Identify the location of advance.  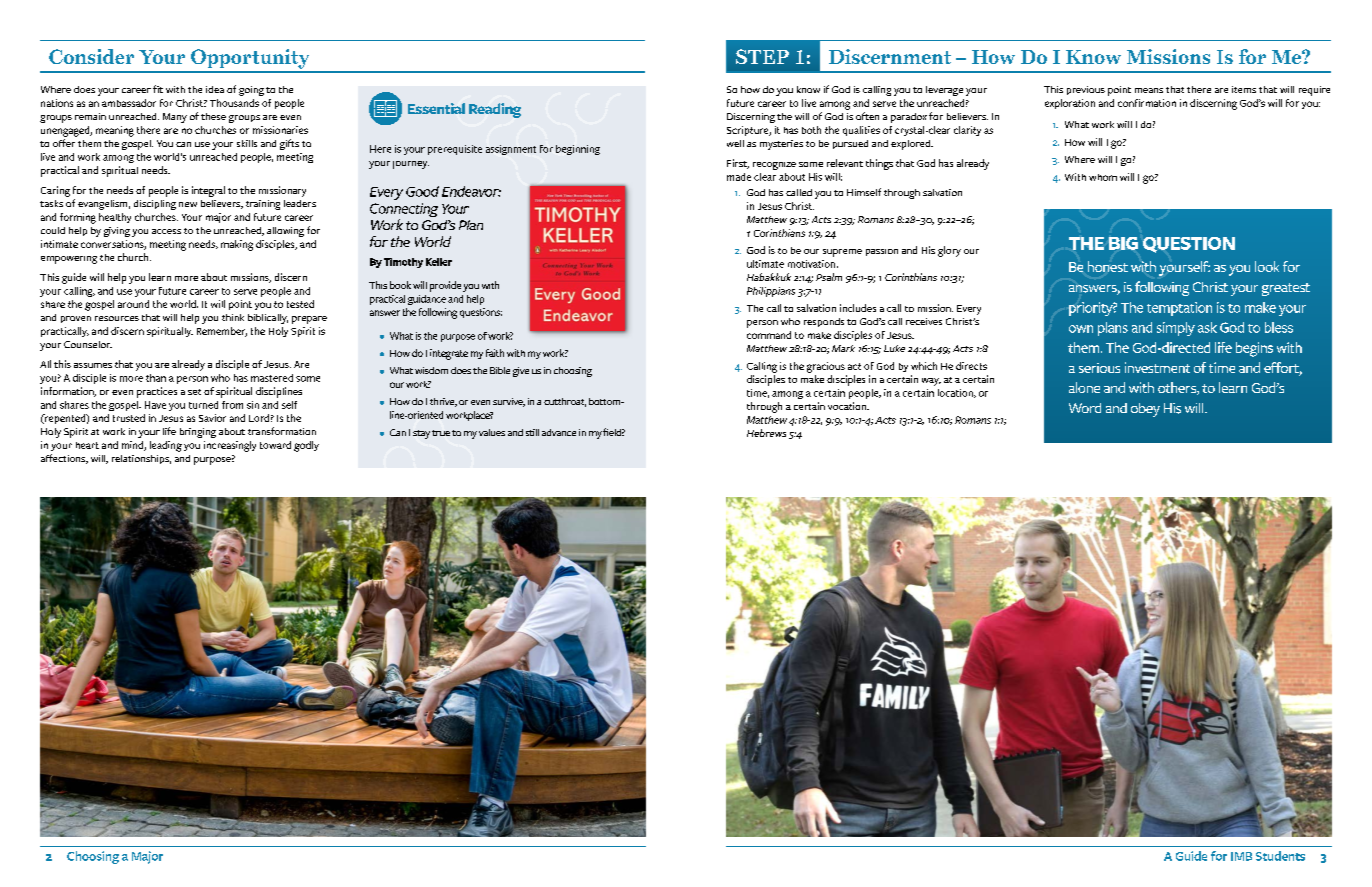
(559, 432).
